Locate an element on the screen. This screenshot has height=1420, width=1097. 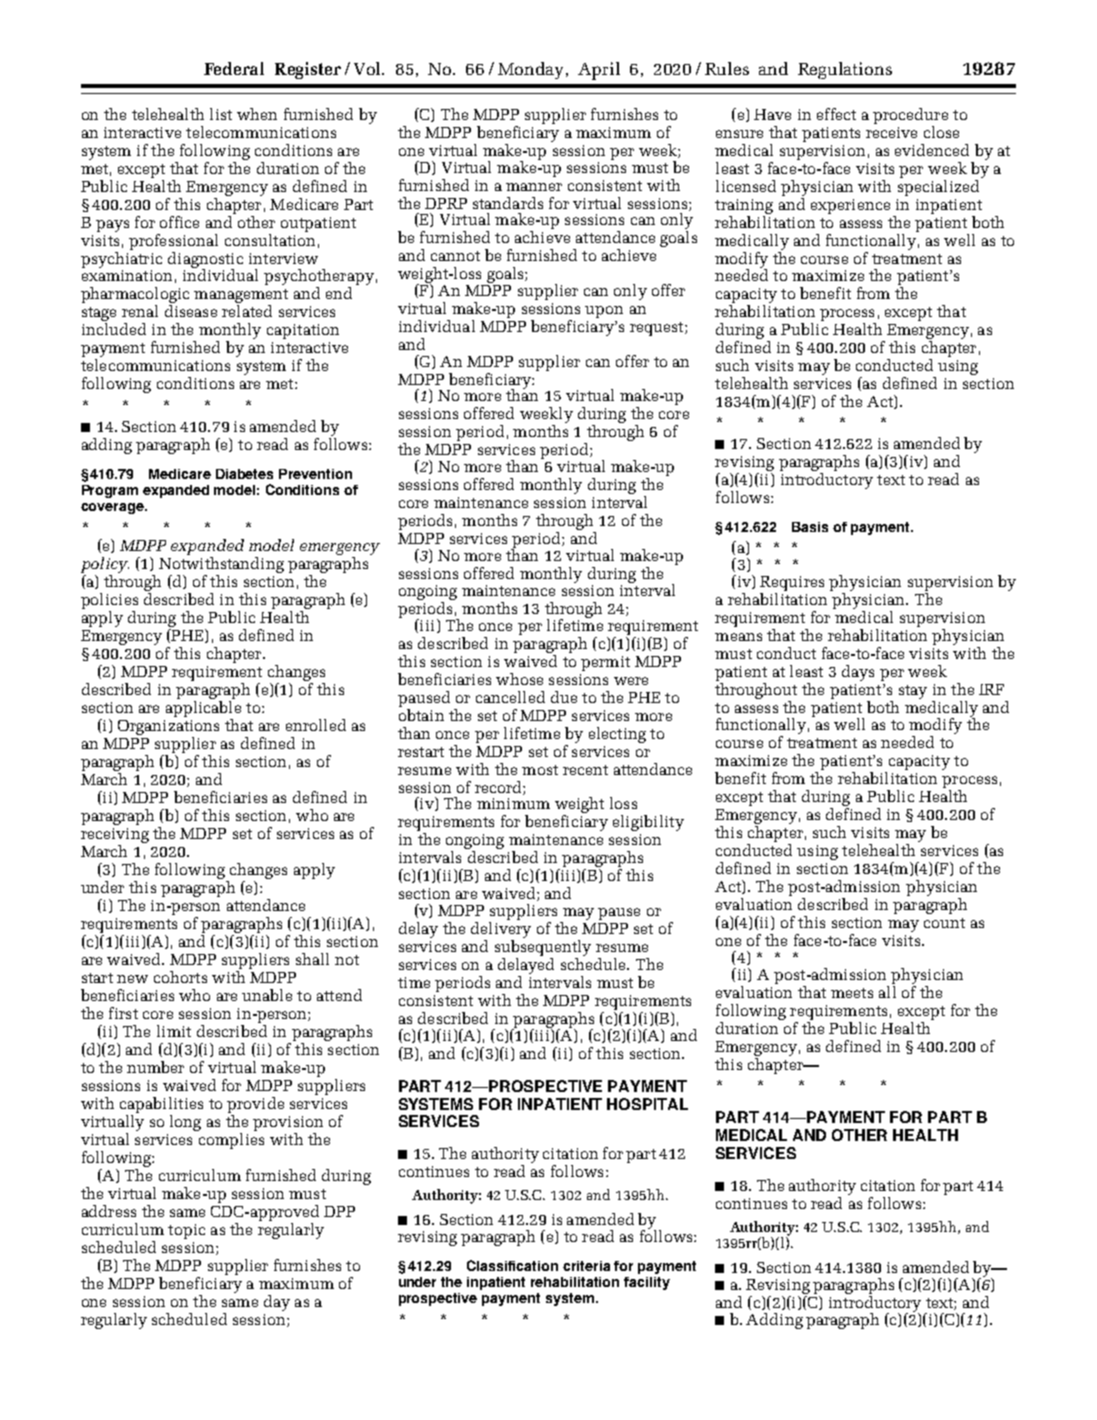
topic is located at coordinates (186, 1231).
